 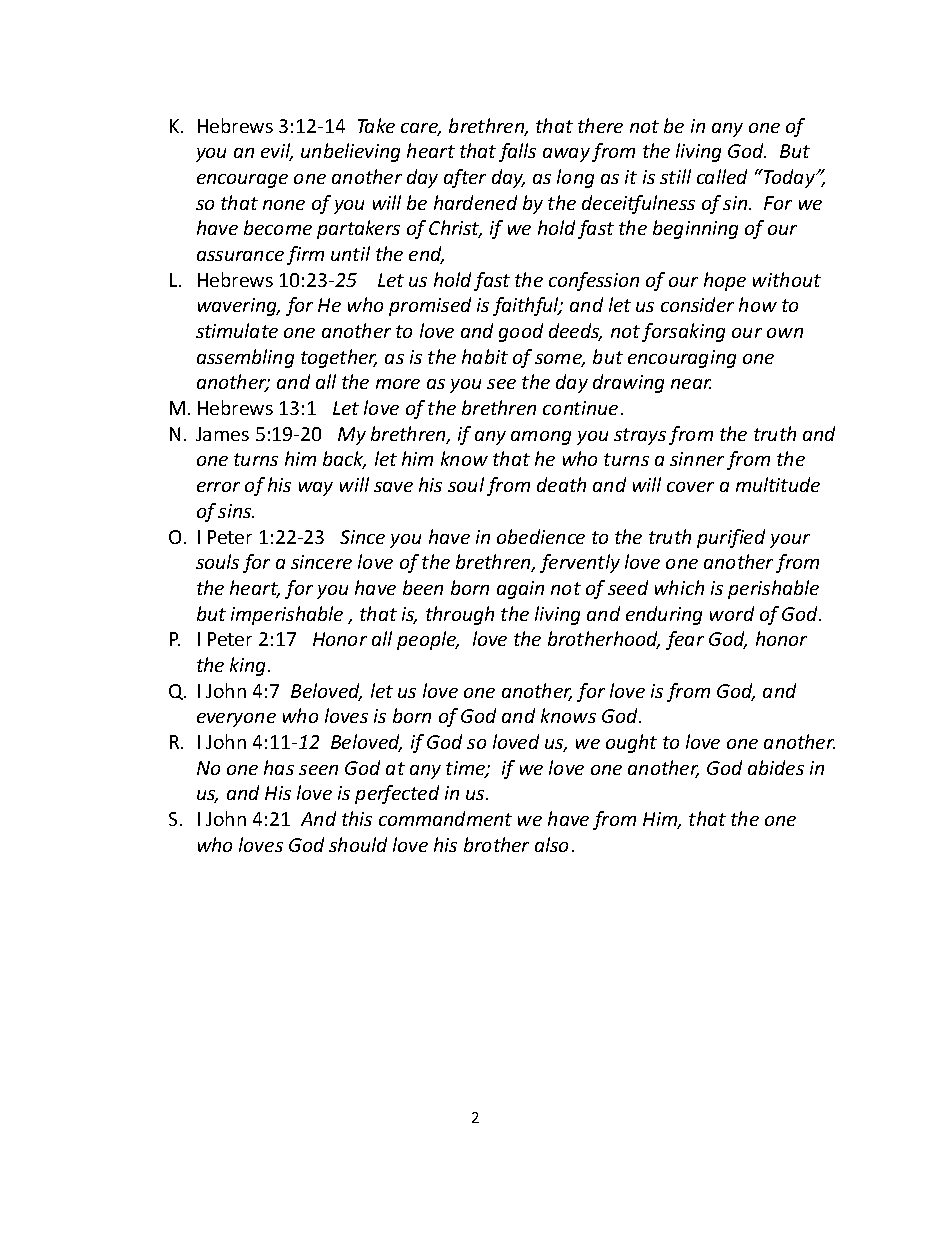 What do you see at coordinates (685, 640) in the screenshot?
I see `fear` at bounding box center [685, 640].
